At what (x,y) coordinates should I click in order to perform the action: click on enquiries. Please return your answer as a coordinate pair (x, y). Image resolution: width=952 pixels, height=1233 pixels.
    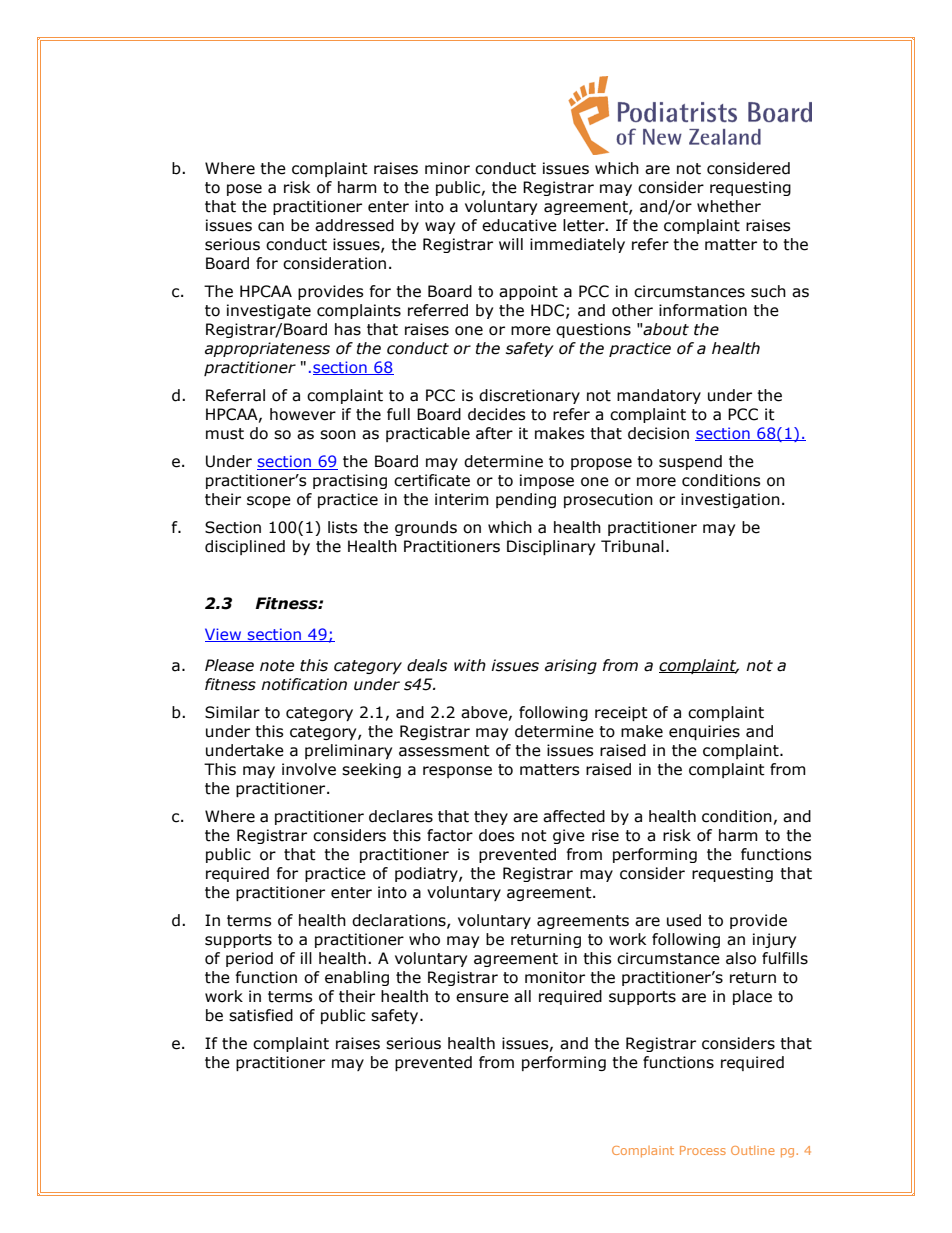
    Looking at the image, I should click on (704, 732).
